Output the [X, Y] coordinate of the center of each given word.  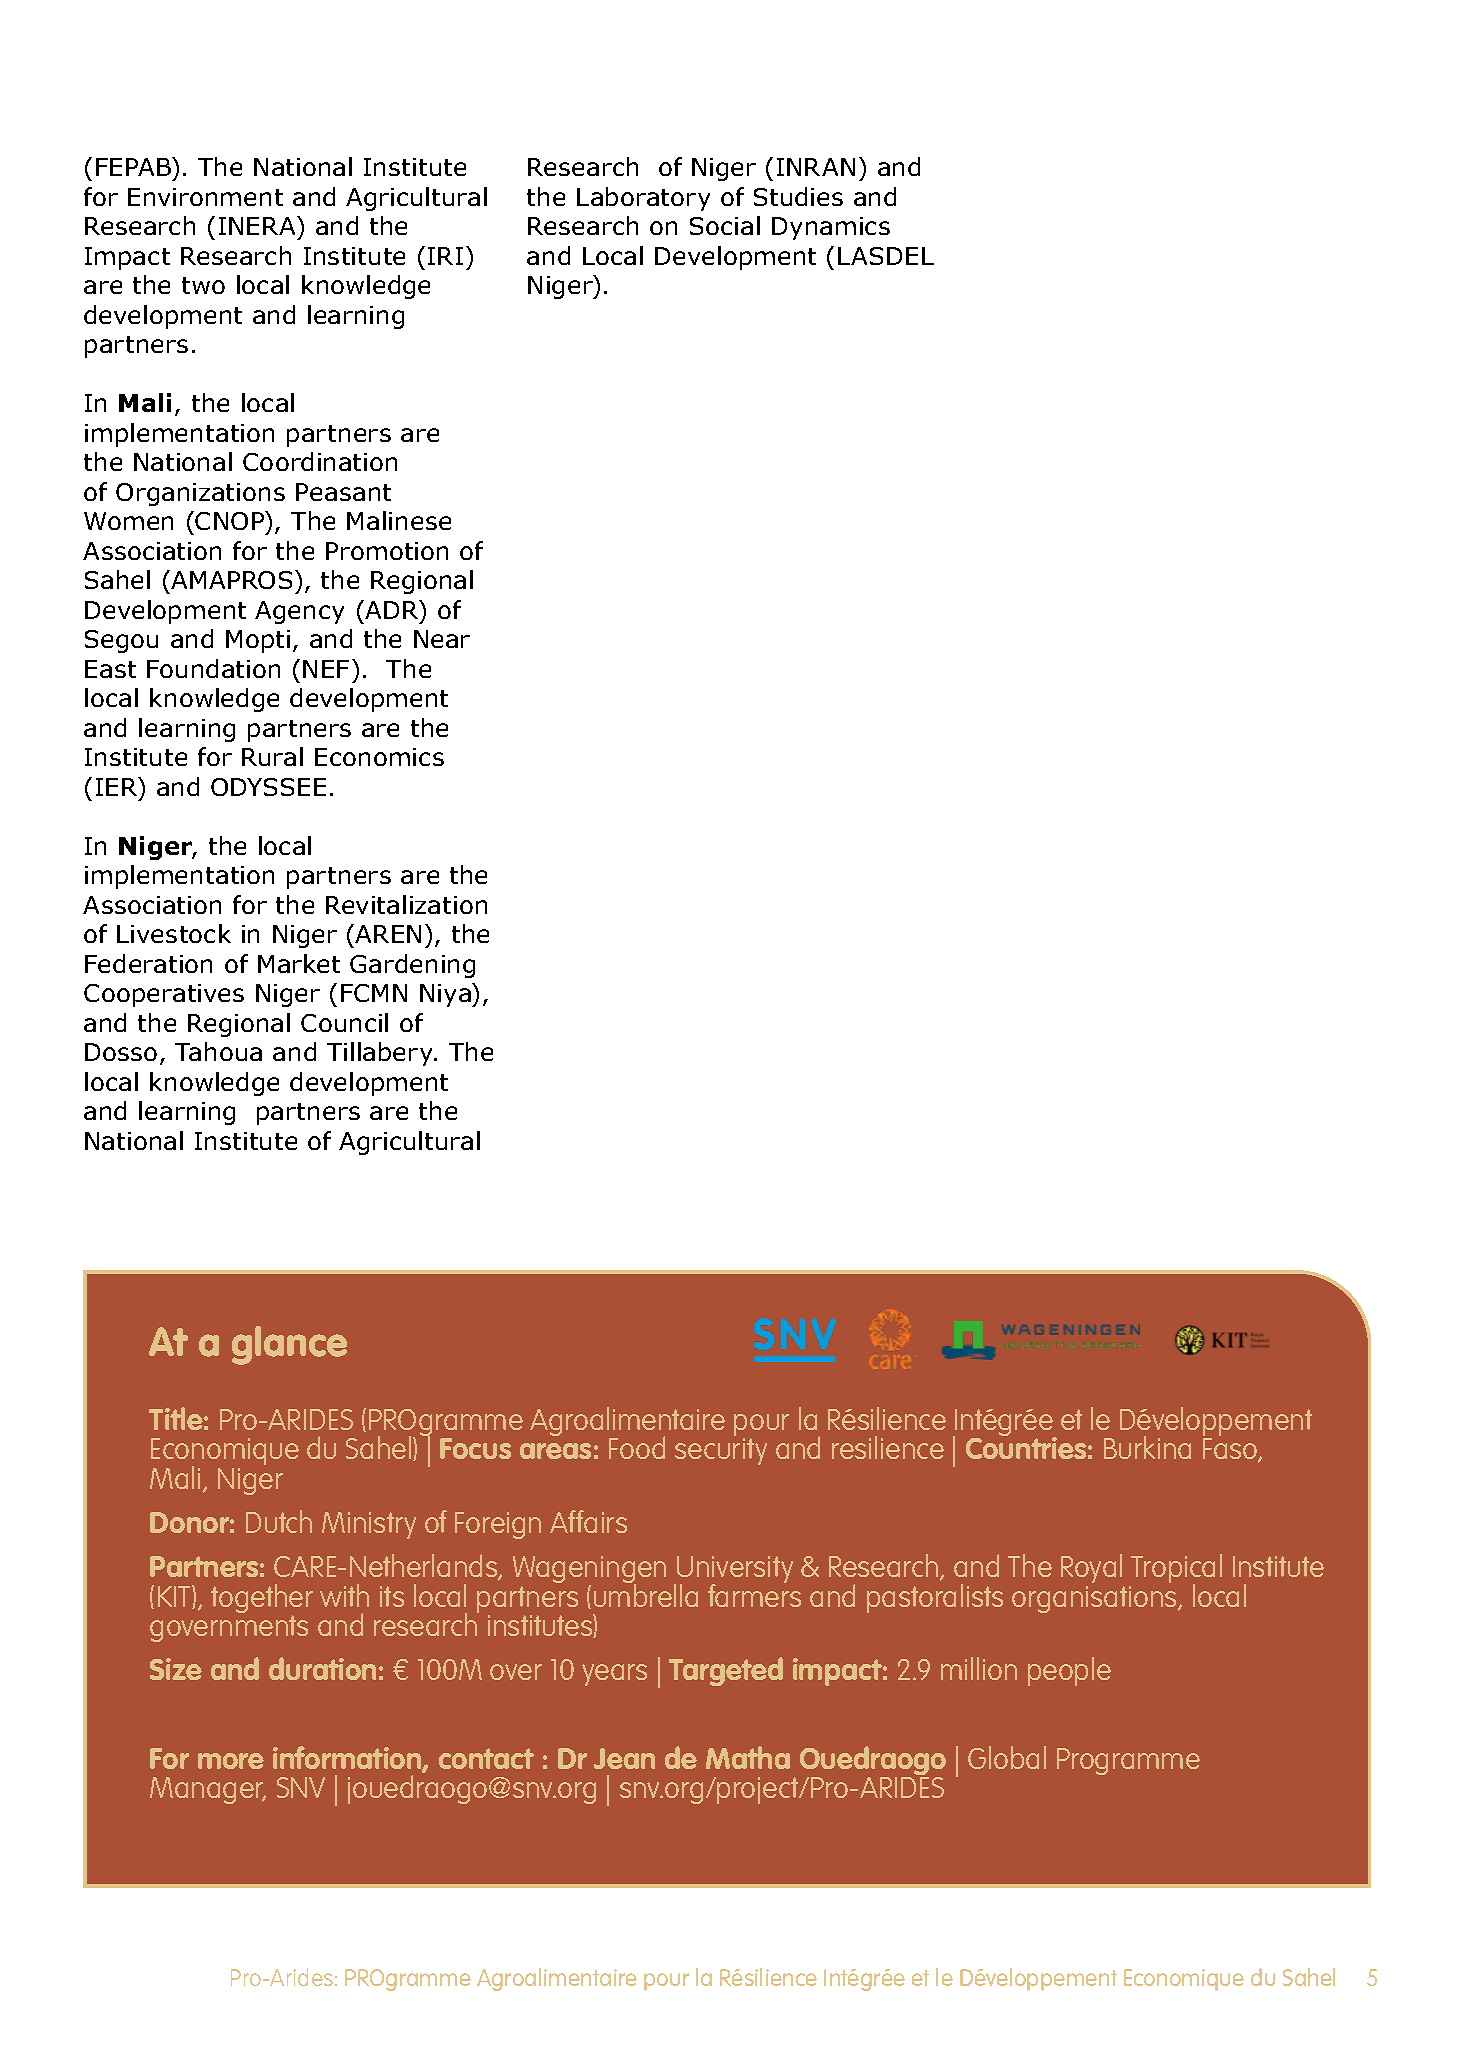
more [231, 1761]
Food [637, 1447]
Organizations [200, 494]
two [203, 285]
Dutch [279, 1521]
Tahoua [218, 1051]
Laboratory [643, 199]
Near [442, 639]
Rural [272, 756]
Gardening [412, 966]
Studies [798, 196]
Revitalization [406, 904]
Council [344, 1022]
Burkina [1147, 1447]
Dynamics [831, 228]
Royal [1092, 1570]
